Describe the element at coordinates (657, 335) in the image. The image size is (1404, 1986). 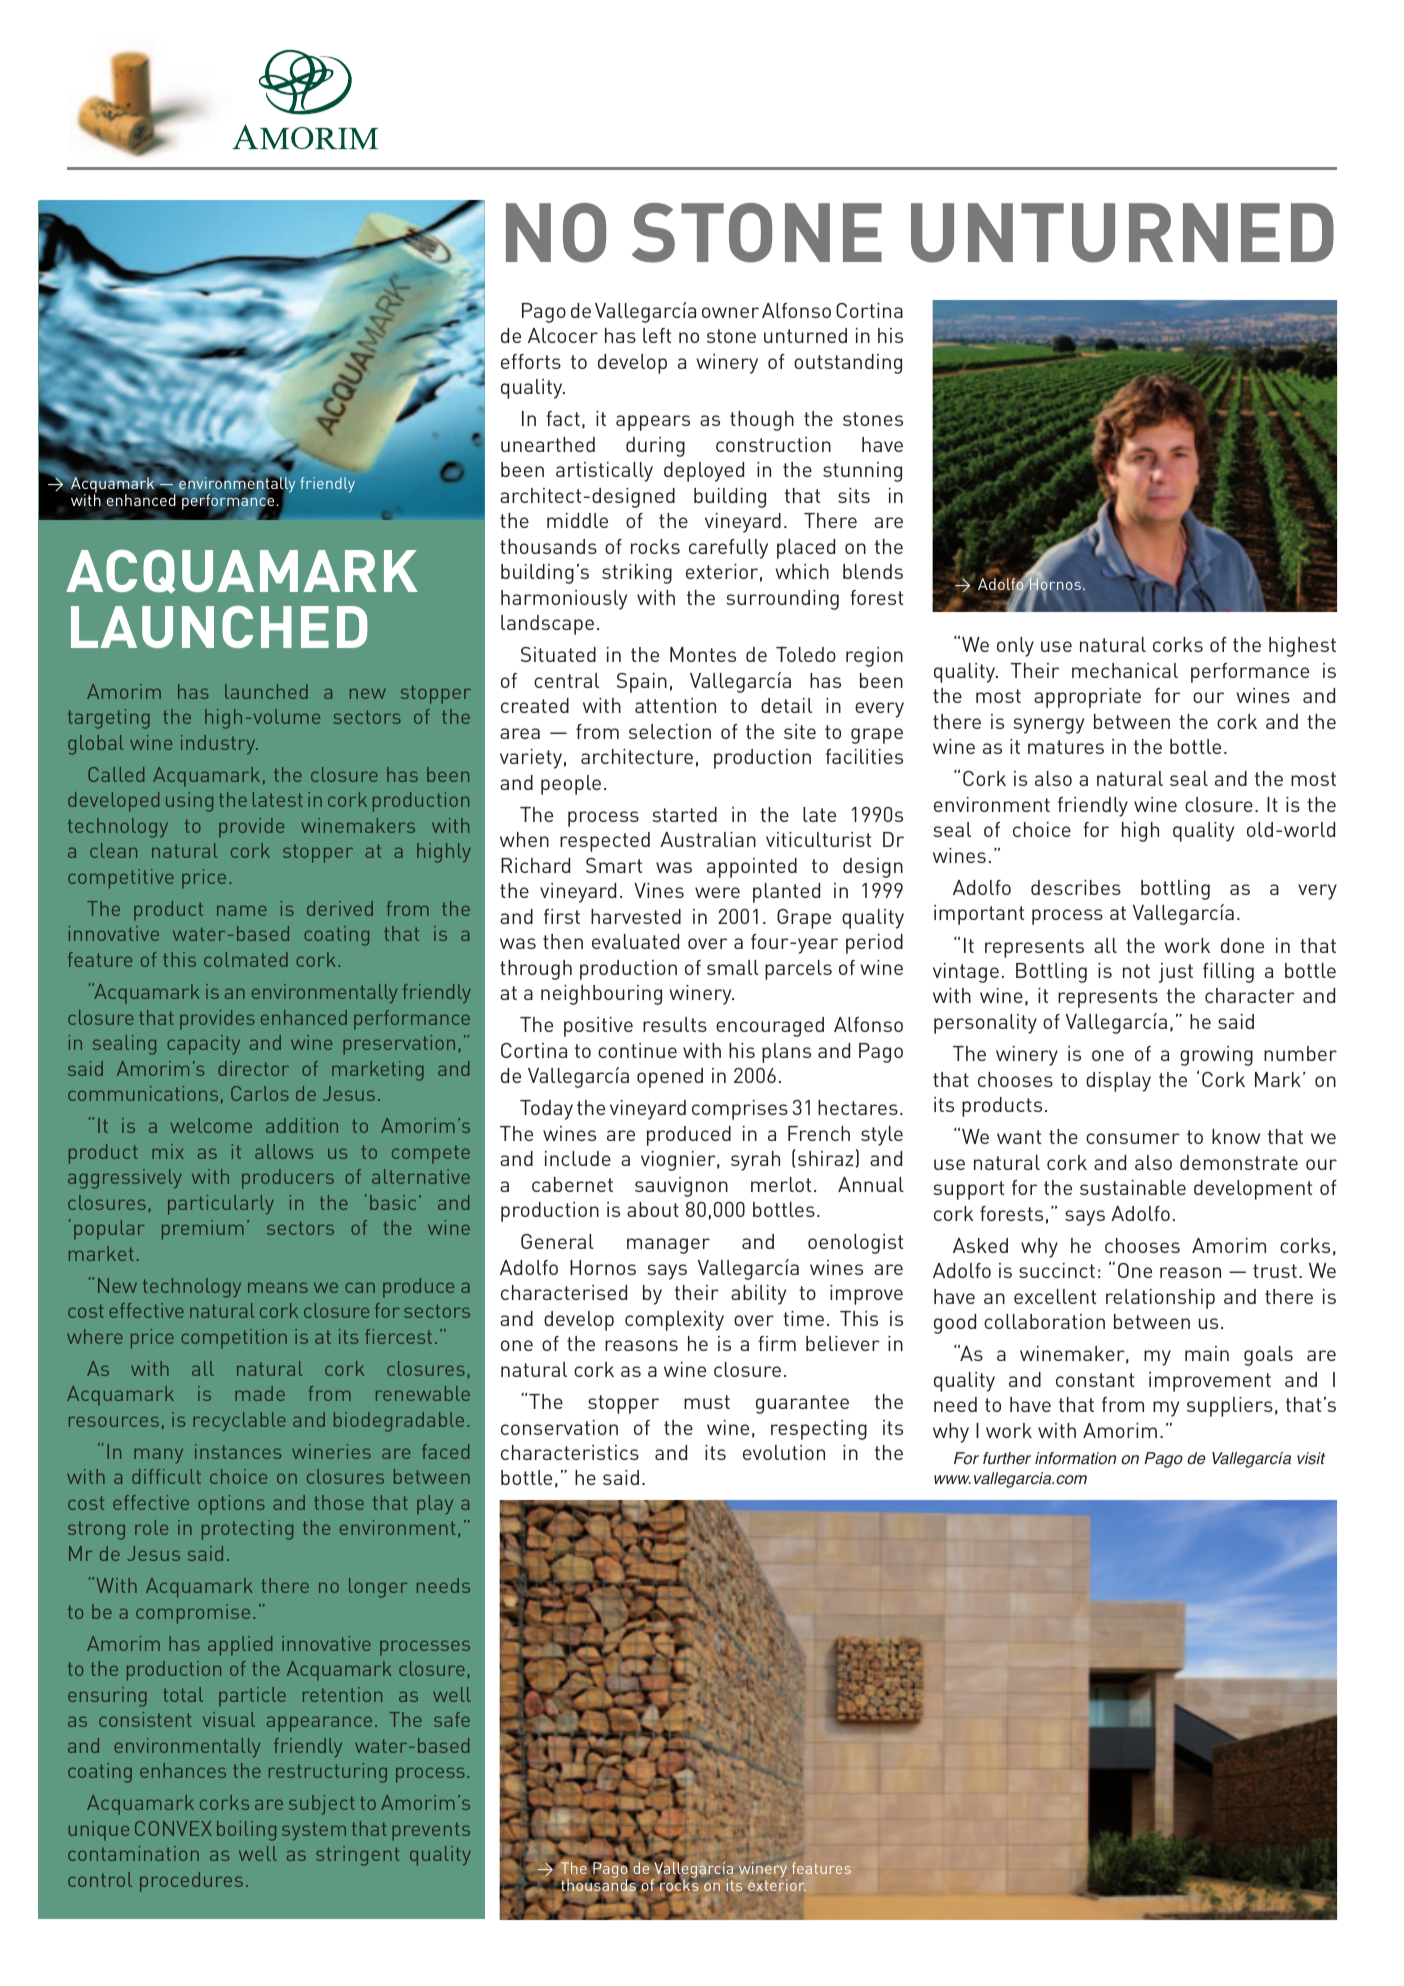
I see `left` at that location.
